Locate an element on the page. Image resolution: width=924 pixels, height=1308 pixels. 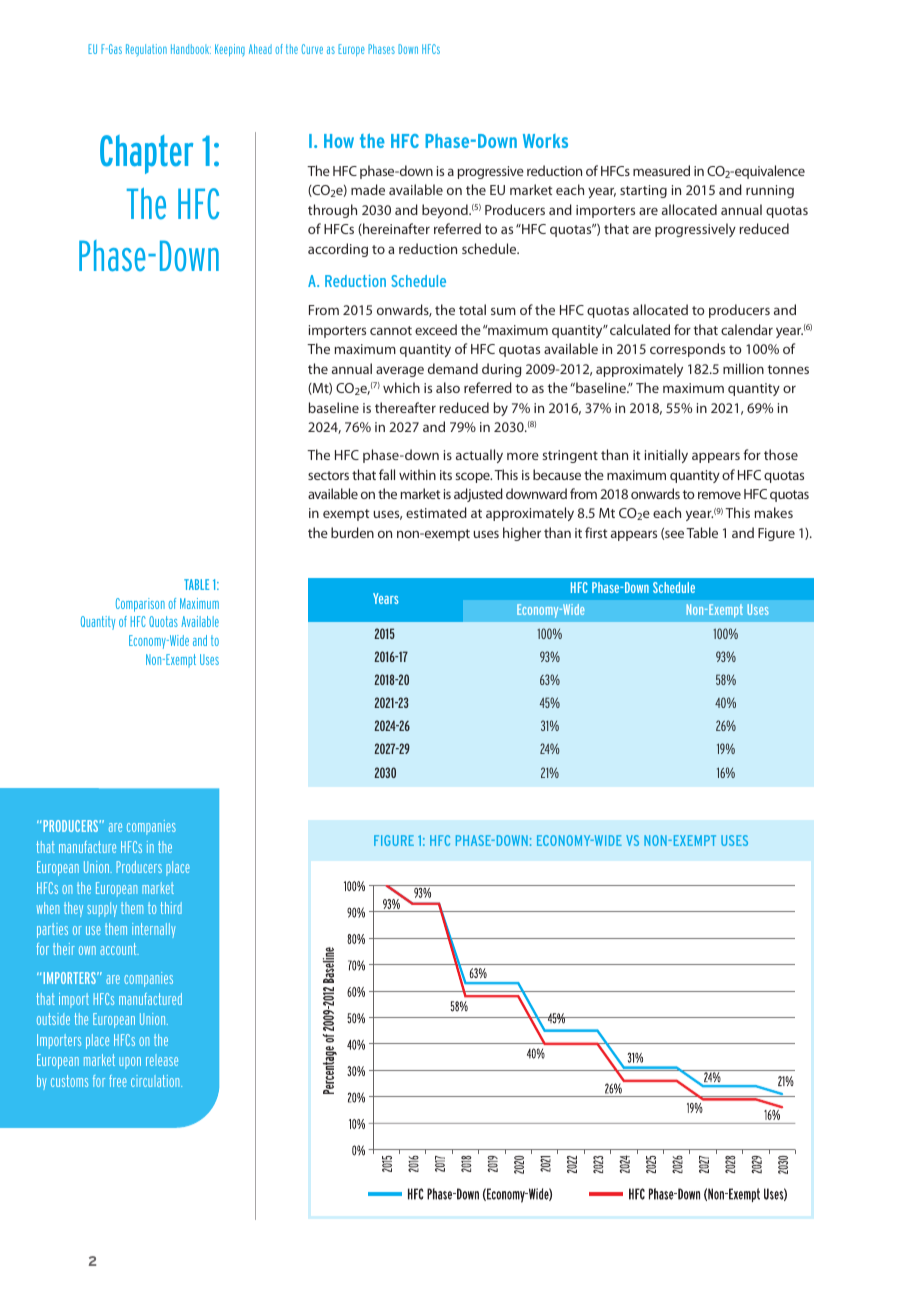
upon is located at coordinates (130, 1063).
